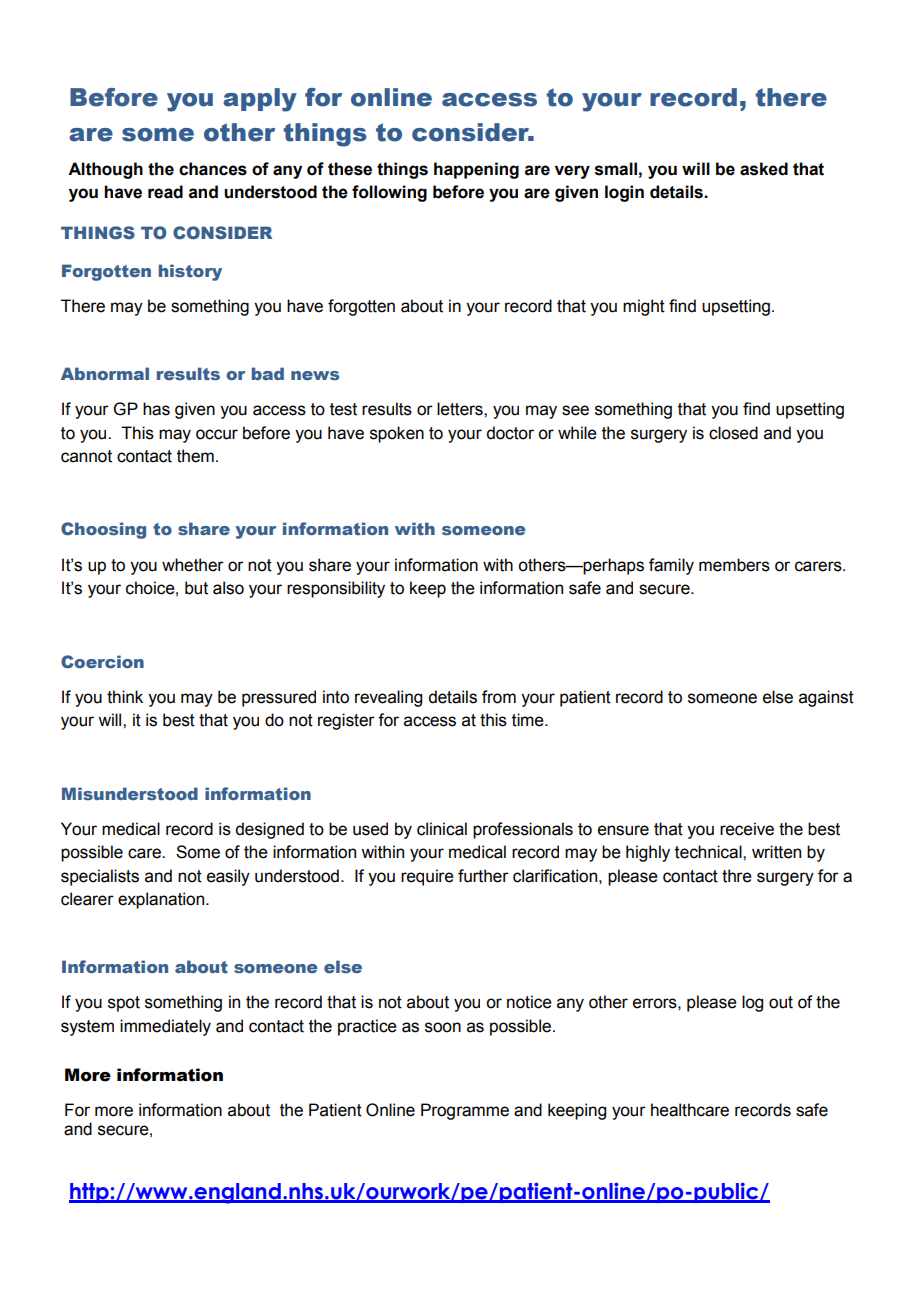 Image resolution: width=924 pixels, height=1308 pixels. What do you see at coordinates (336, 589) in the screenshot?
I see `responsibility` at bounding box center [336, 589].
